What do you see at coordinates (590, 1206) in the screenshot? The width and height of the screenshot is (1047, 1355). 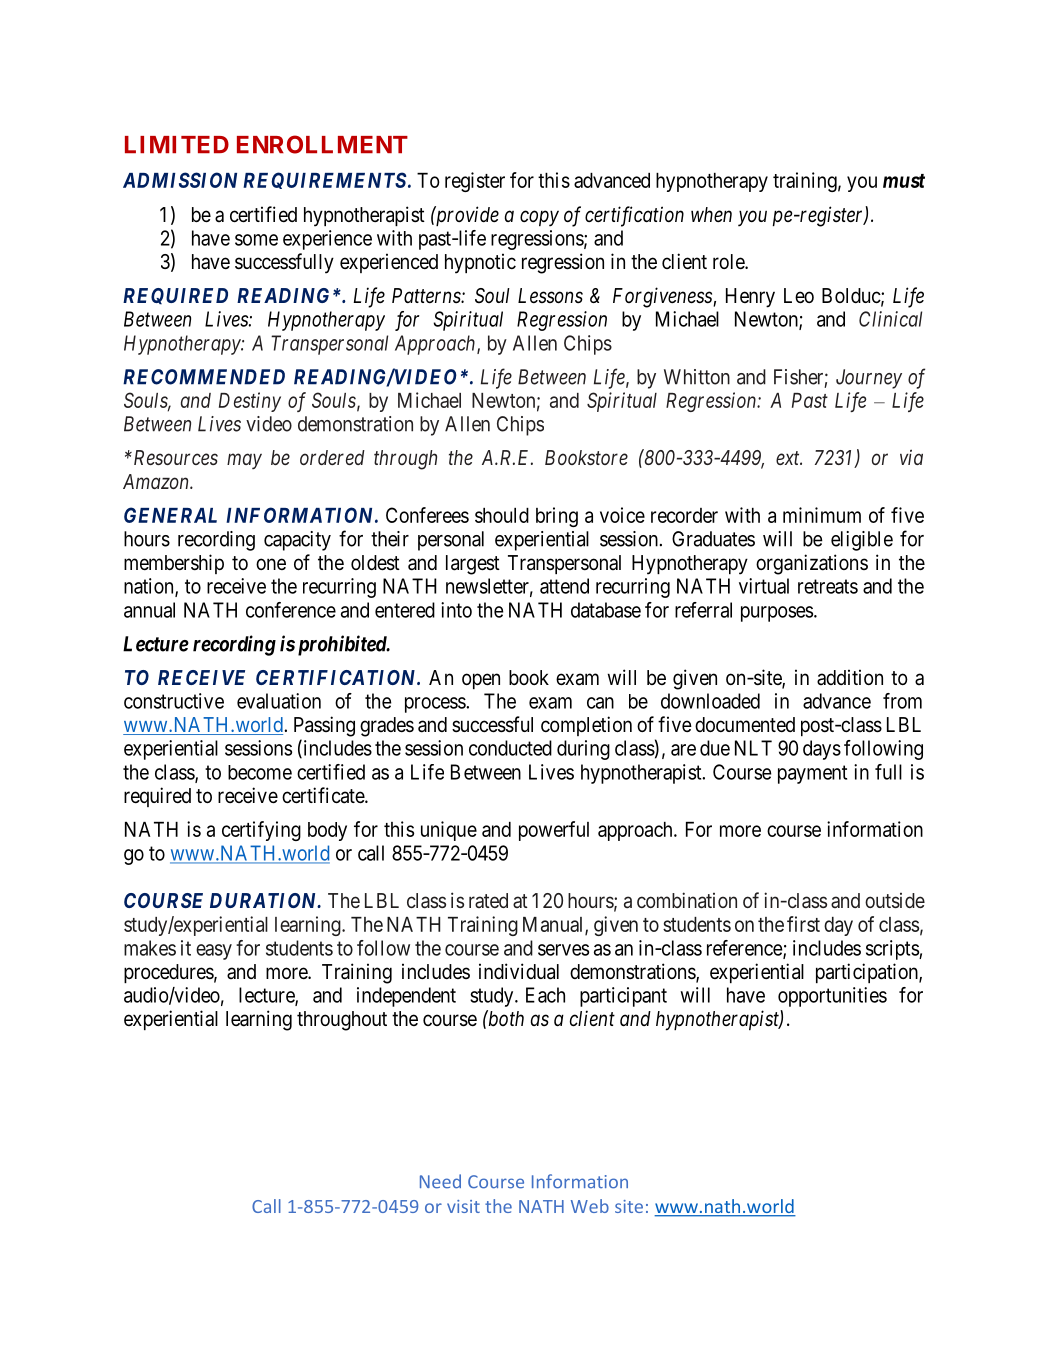 I see `Web` at bounding box center [590, 1206].
